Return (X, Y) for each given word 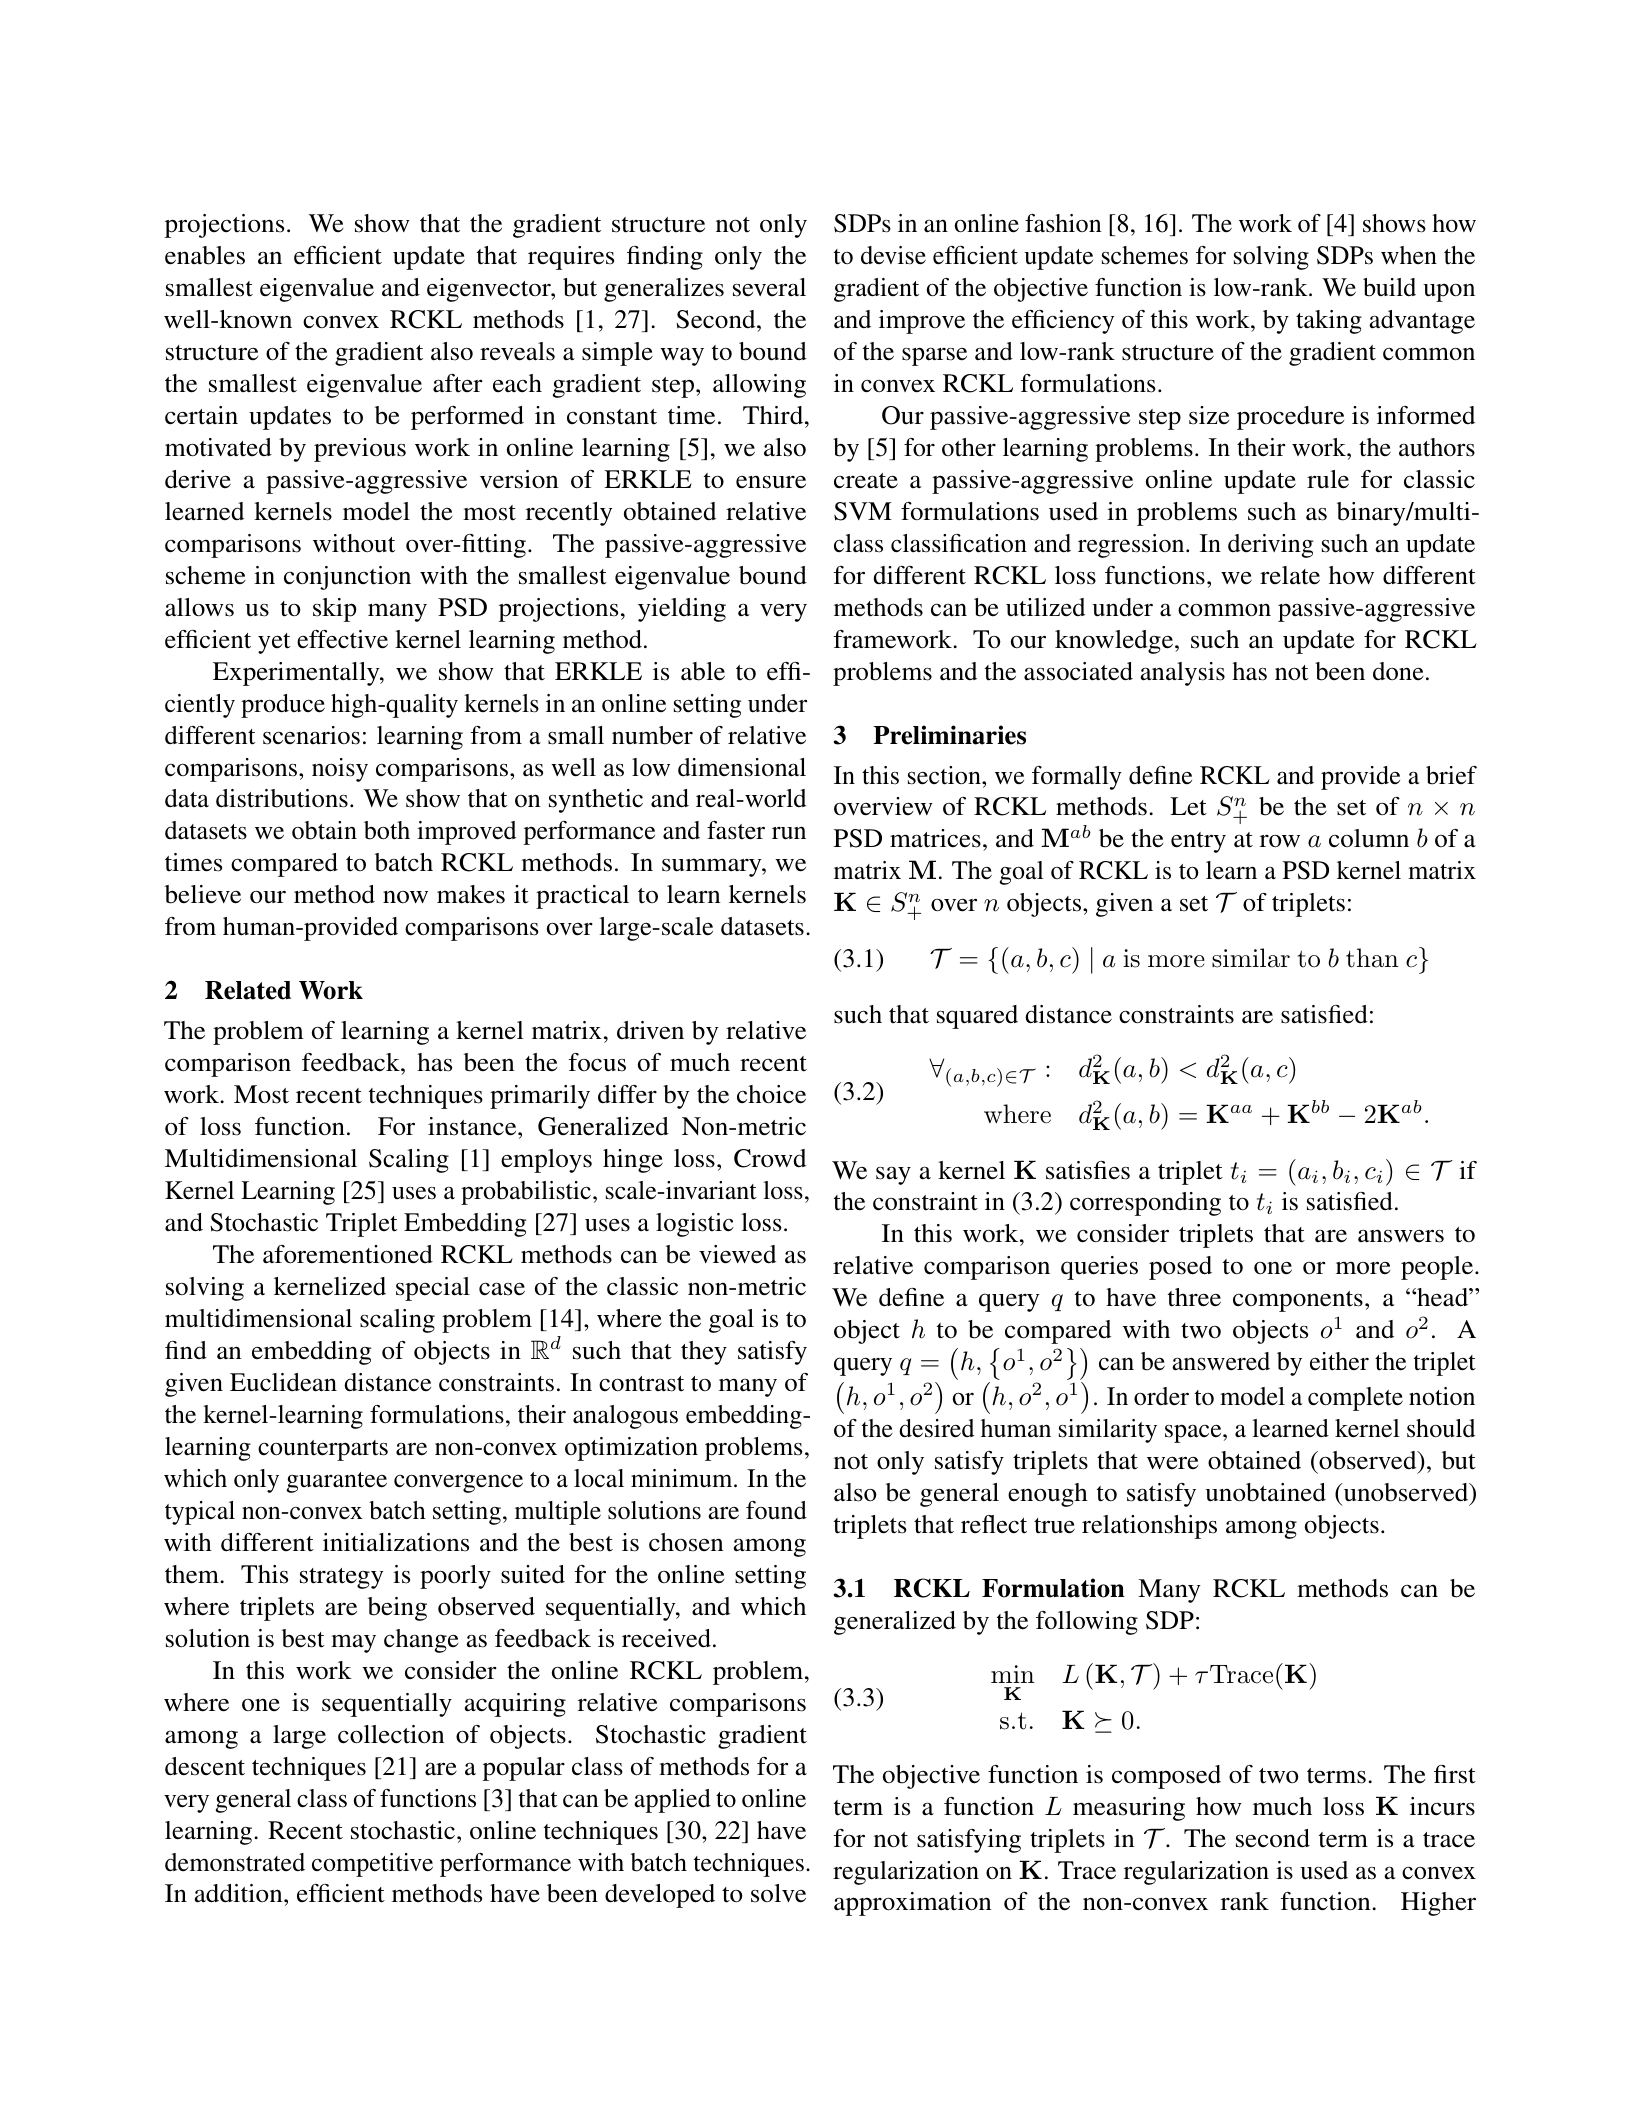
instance (473, 1126)
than (1372, 958)
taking (1329, 322)
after (458, 383)
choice (771, 1094)
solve (778, 1893)
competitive (372, 1865)
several (769, 287)
